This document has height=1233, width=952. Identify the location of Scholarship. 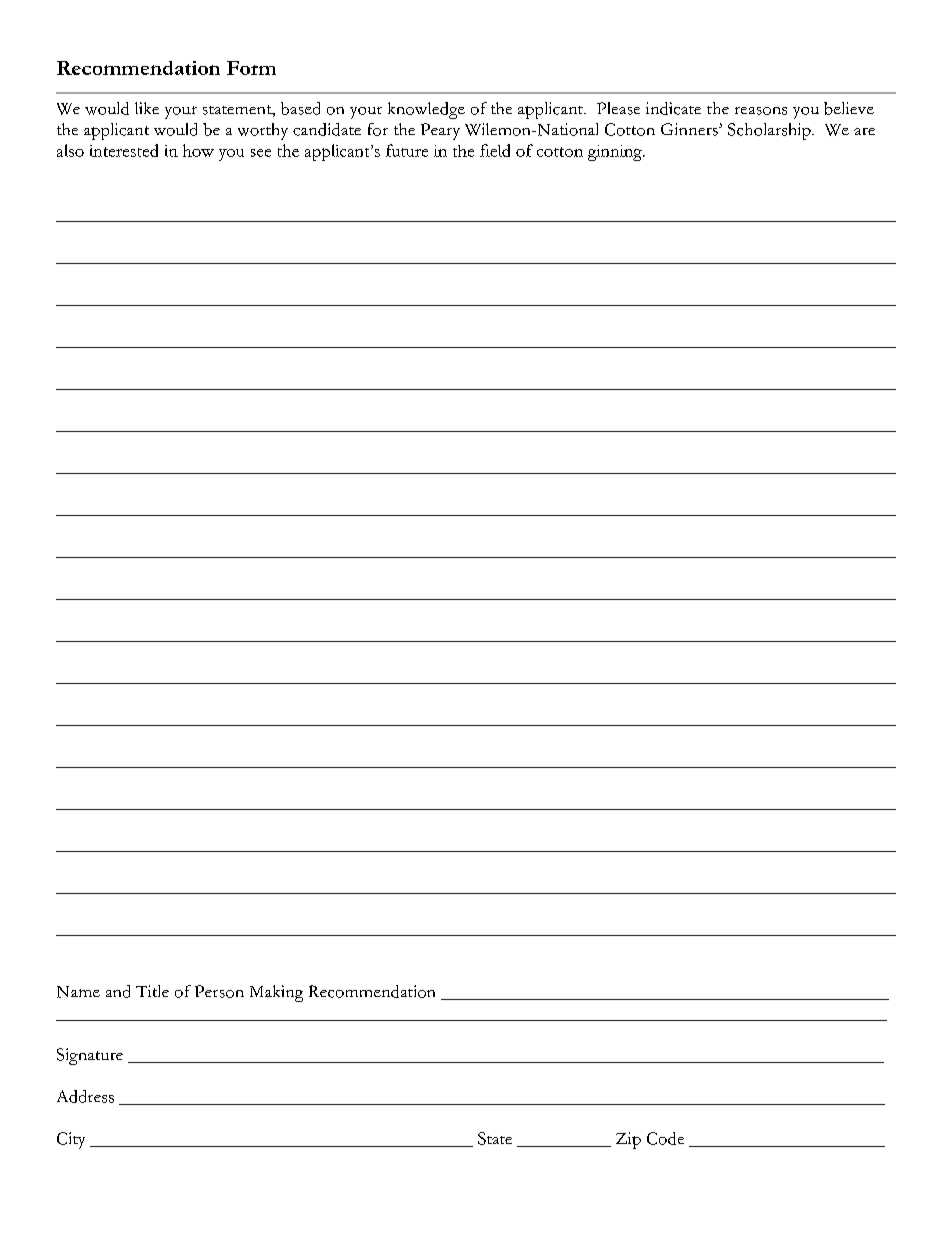
(770, 131).
